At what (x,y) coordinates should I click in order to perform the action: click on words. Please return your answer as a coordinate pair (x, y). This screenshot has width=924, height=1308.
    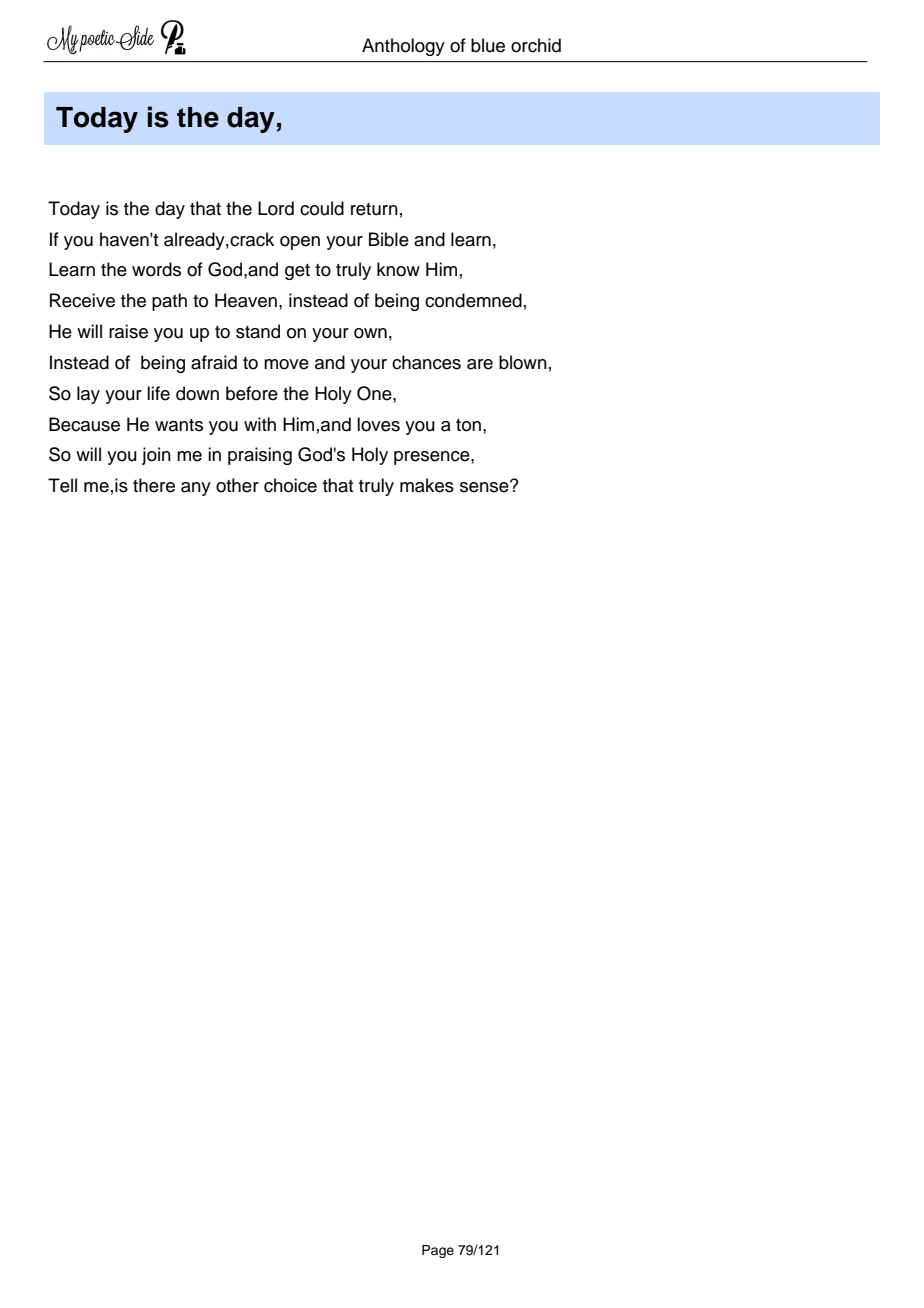
    Looking at the image, I should click on (156, 269).
